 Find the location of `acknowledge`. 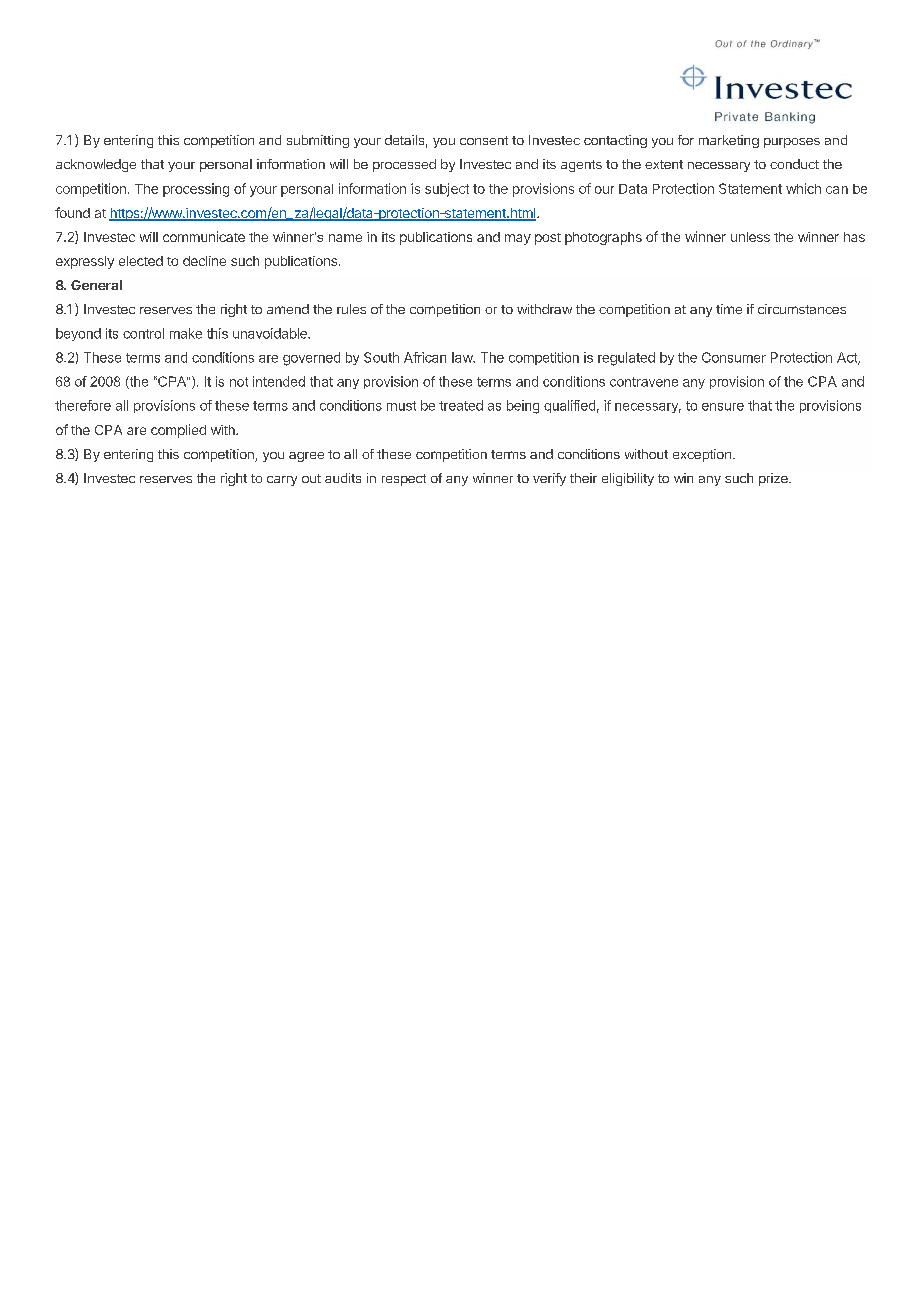

acknowledge is located at coordinates (96, 165).
